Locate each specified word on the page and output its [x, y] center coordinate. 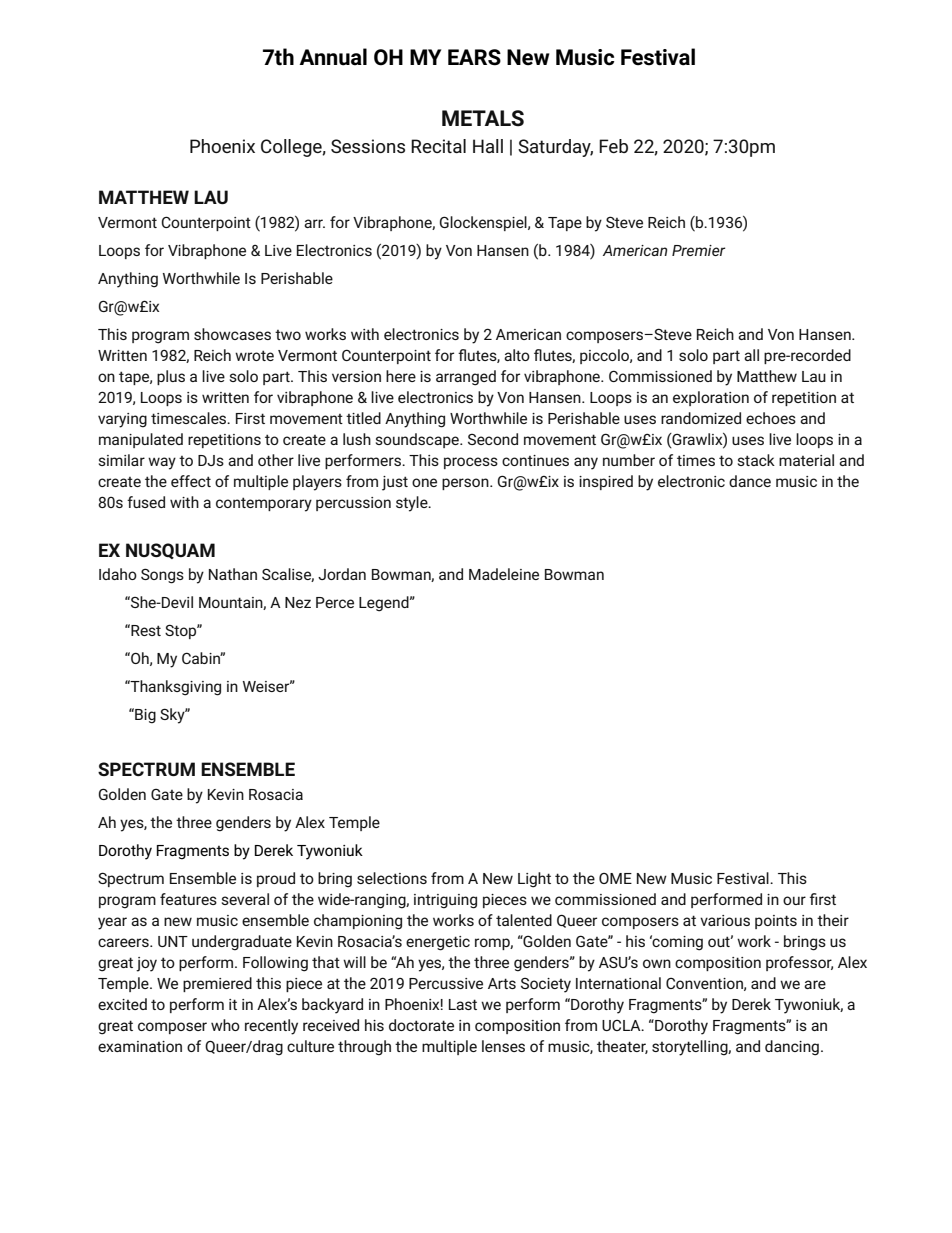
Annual [333, 57]
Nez [298, 602]
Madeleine [504, 574]
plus [171, 377]
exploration [711, 398]
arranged [466, 378]
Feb [613, 146]
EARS [474, 57]
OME [615, 878]
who [225, 1025]
